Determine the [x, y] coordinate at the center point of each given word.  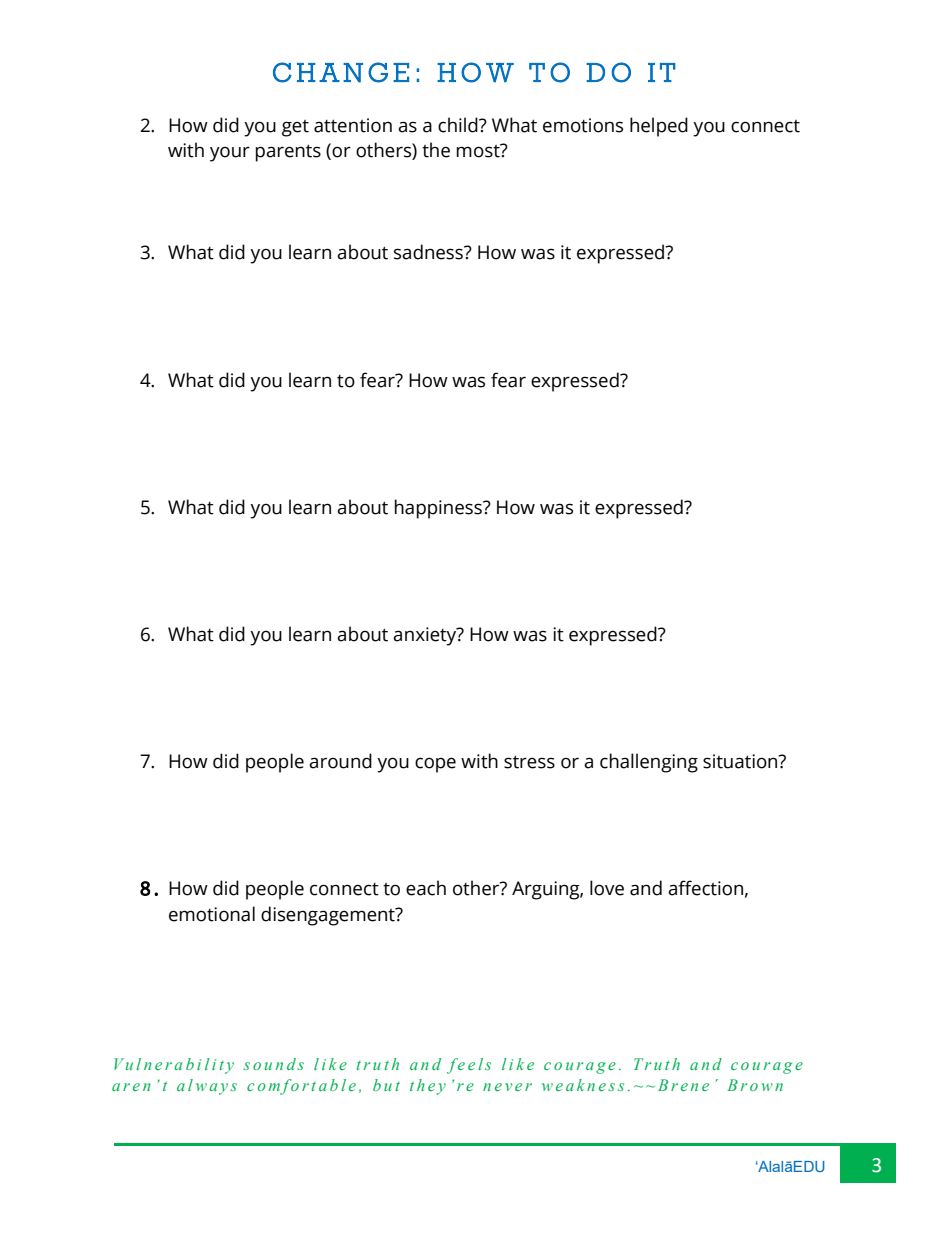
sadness [429, 252]
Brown [755, 1085]
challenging [649, 763]
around [340, 761]
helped [659, 127]
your [230, 154]
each [426, 888]
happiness [439, 509]
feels [469, 1066]
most [479, 151]
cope [435, 765]
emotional [212, 914]
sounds [273, 1064]
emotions [583, 125]
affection [705, 888]
